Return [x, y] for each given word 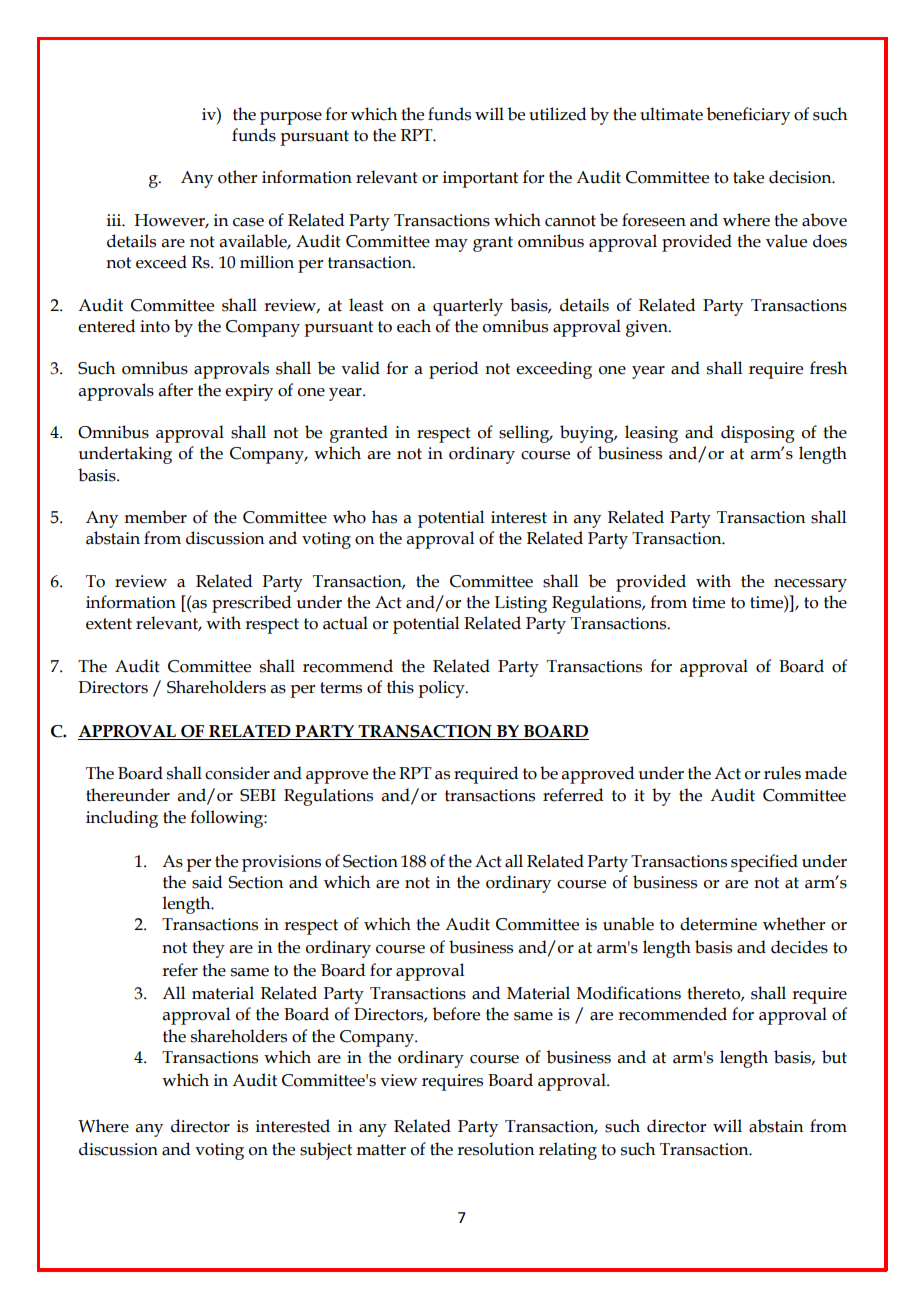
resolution [495, 1149]
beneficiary [748, 116]
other [237, 177]
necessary [810, 585]
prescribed [251, 604]
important [480, 179]
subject [326, 1151]
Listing [521, 604]
